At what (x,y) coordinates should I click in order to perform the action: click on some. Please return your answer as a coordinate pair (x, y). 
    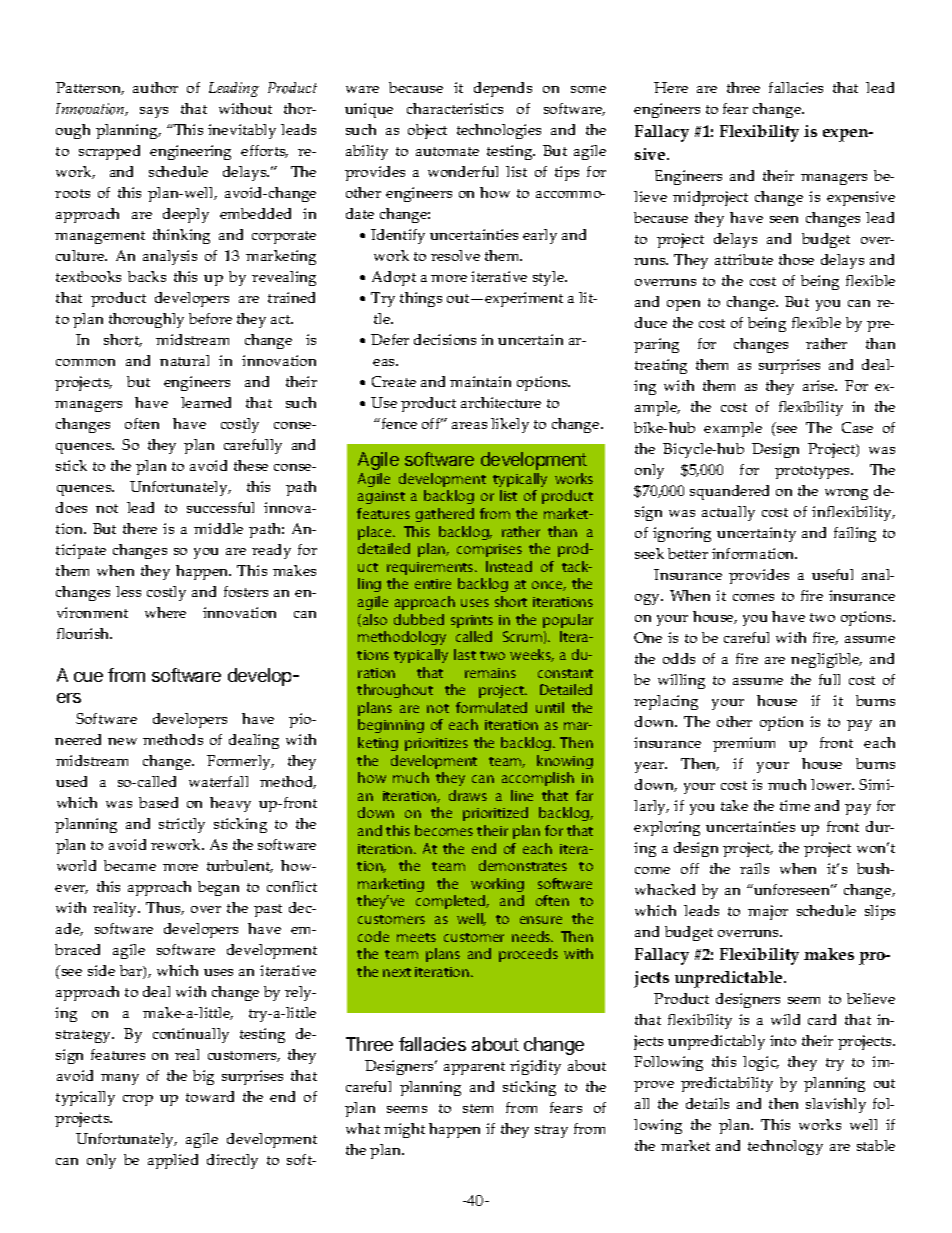
    Looking at the image, I should click on (588, 89).
